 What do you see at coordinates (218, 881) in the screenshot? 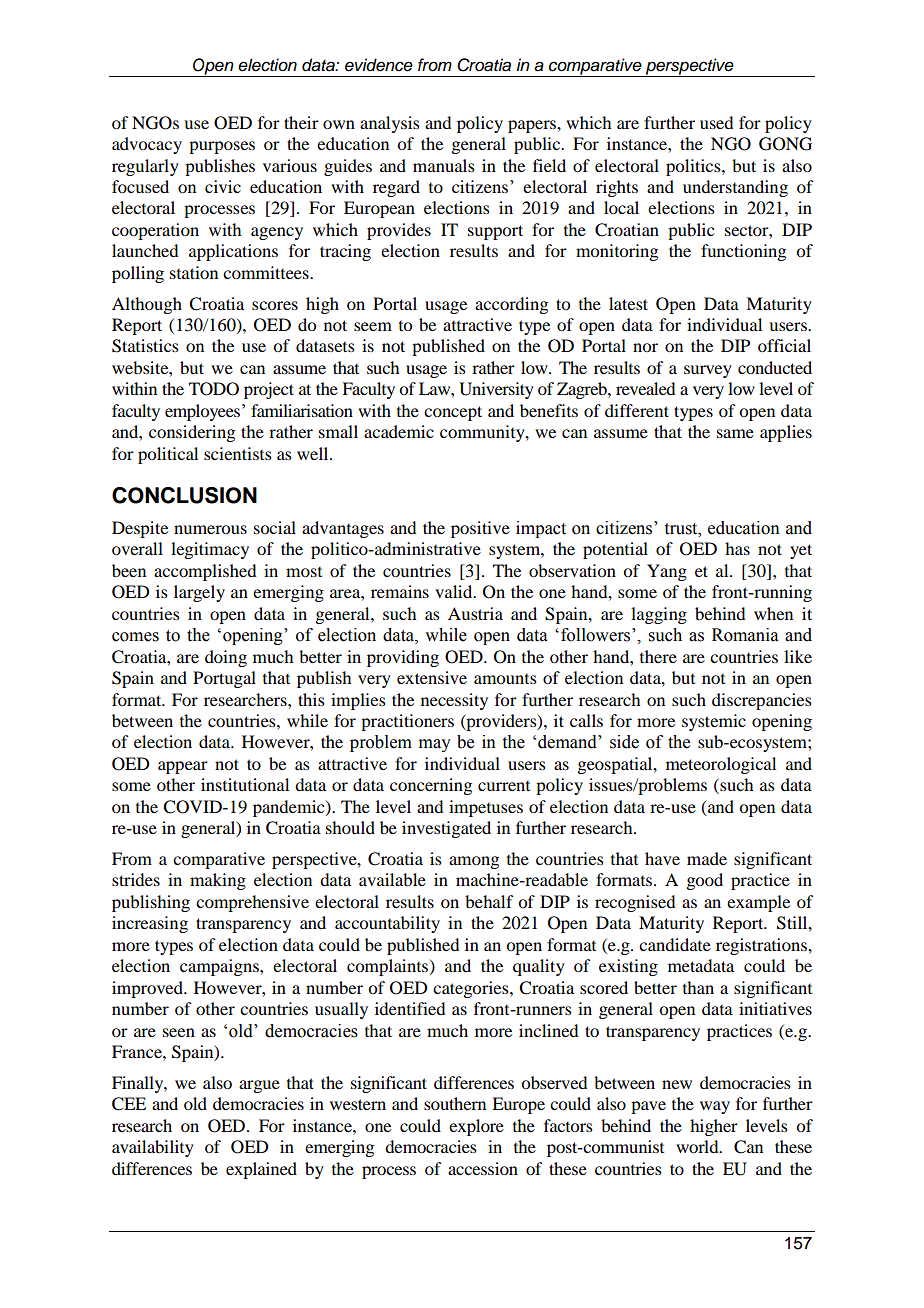
I see `making` at bounding box center [218, 881].
